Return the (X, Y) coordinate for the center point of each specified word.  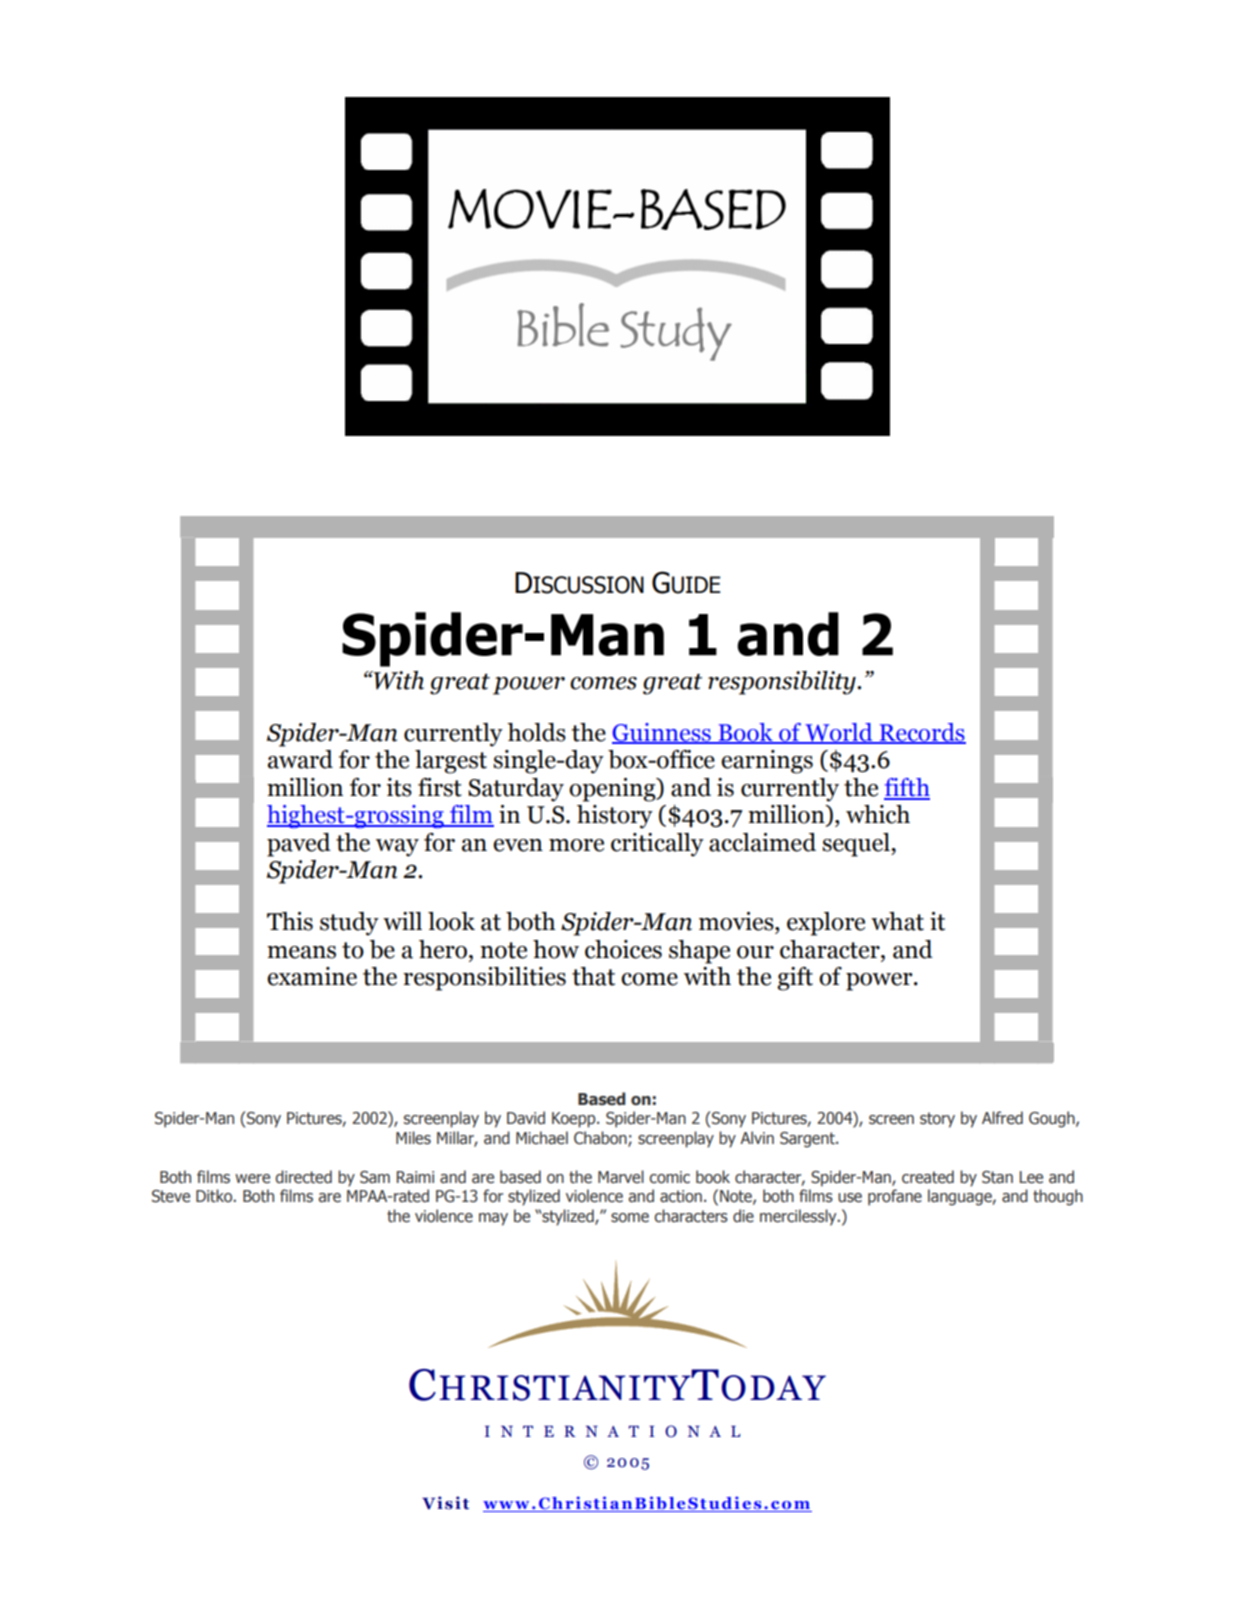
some (630, 1218)
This (290, 921)
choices (623, 949)
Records (921, 733)
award (300, 759)
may (493, 1219)
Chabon (601, 1138)
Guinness (662, 733)
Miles (413, 1138)
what (897, 921)
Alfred (1002, 1118)
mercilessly (799, 1217)
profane (895, 1197)
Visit (445, 1503)
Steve (171, 1196)
